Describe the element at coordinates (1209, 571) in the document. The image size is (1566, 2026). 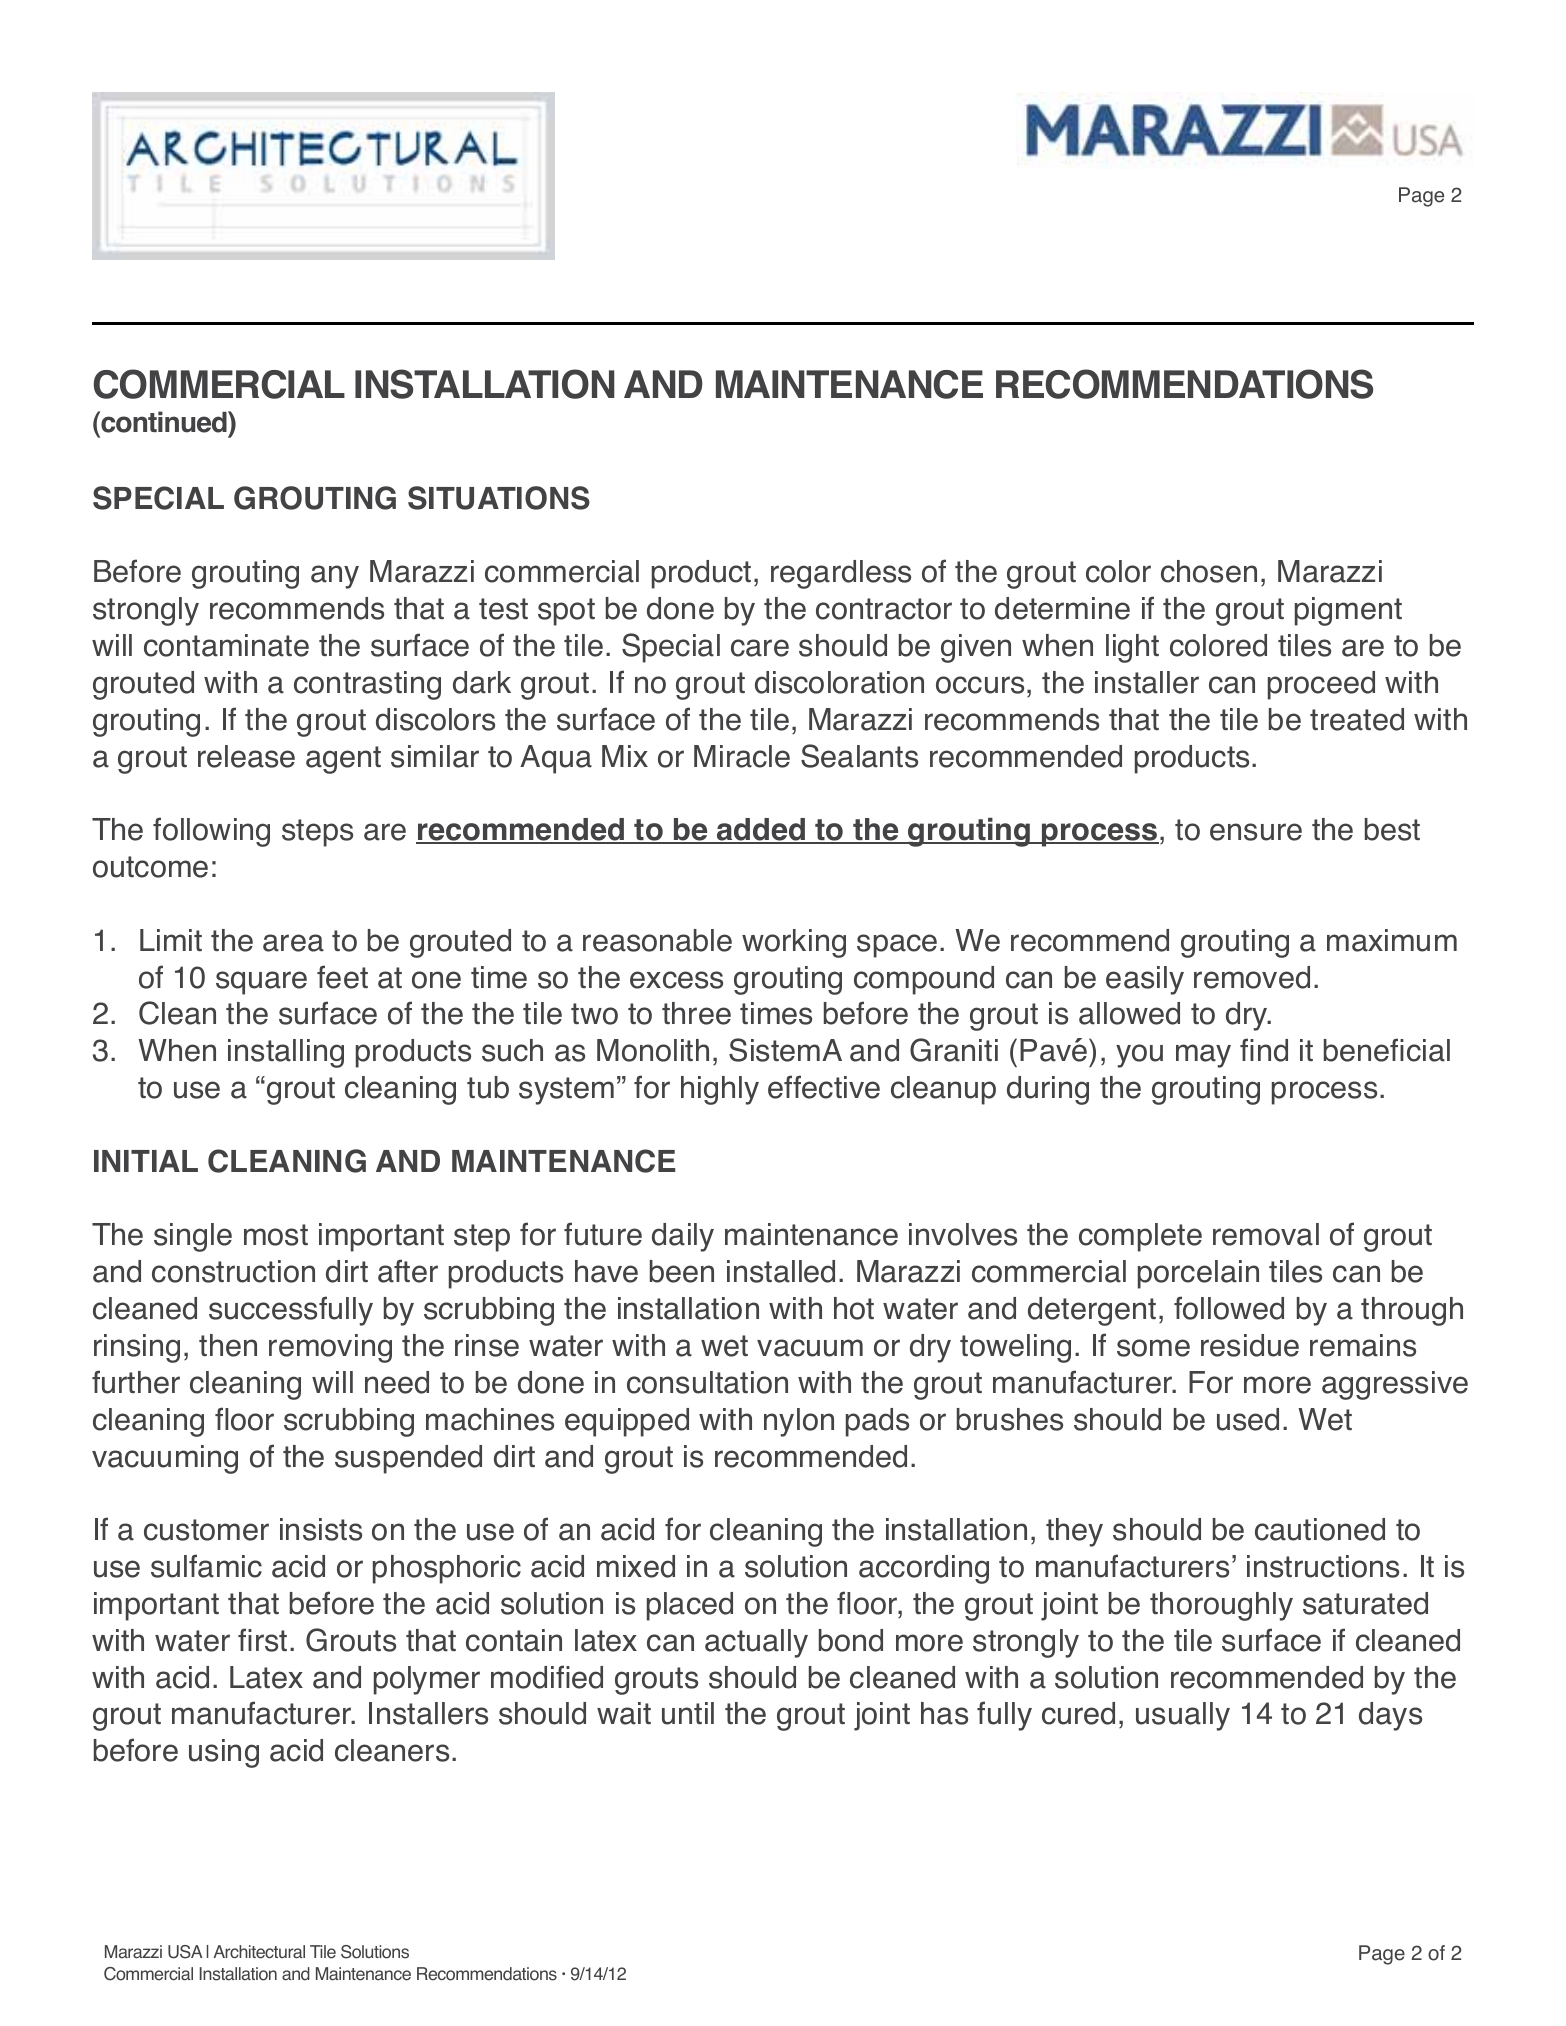
I see `chosen` at that location.
